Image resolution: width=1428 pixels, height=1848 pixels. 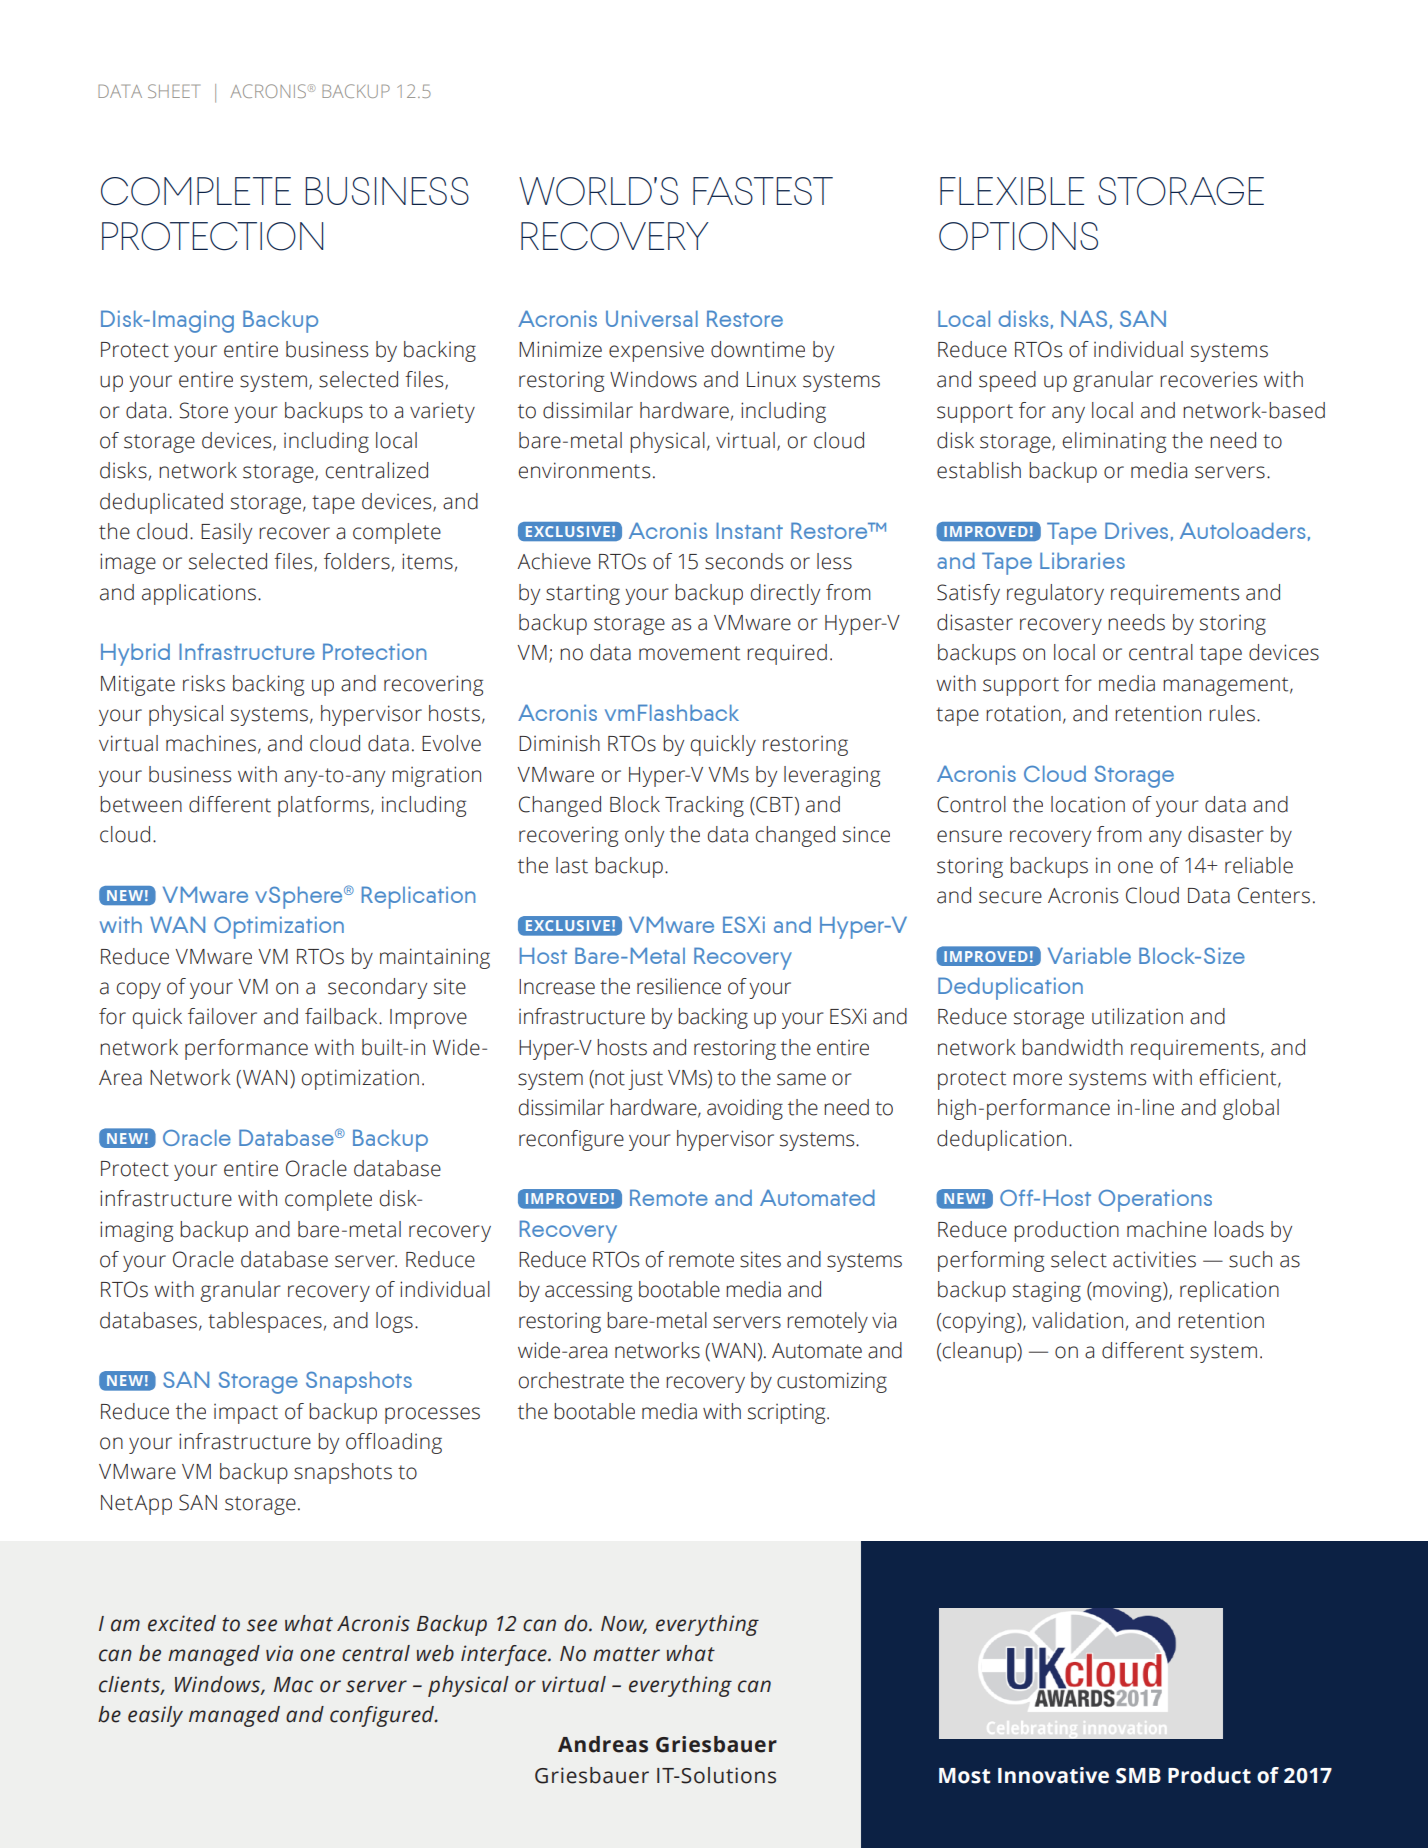 I want to click on Variable, so click(x=1089, y=955).
